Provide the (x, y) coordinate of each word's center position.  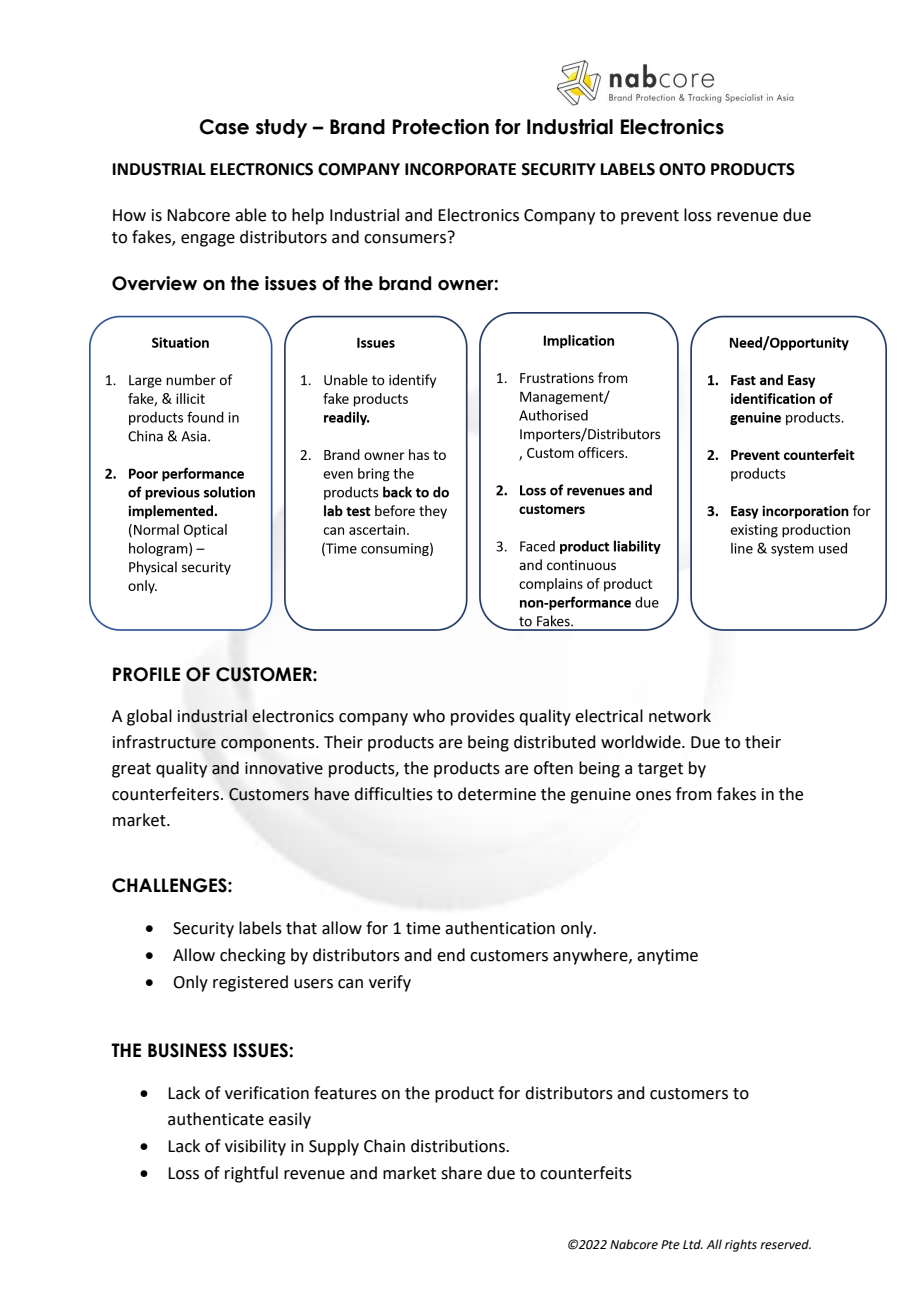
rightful (251, 1174)
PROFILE (146, 674)
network (680, 716)
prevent (650, 217)
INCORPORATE (460, 169)
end (451, 955)
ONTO (682, 169)
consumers (405, 239)
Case (224, 127)
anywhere (591, 956)
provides (483, 717)
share (461, 1173)
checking (253, 956)
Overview (154, 283)
